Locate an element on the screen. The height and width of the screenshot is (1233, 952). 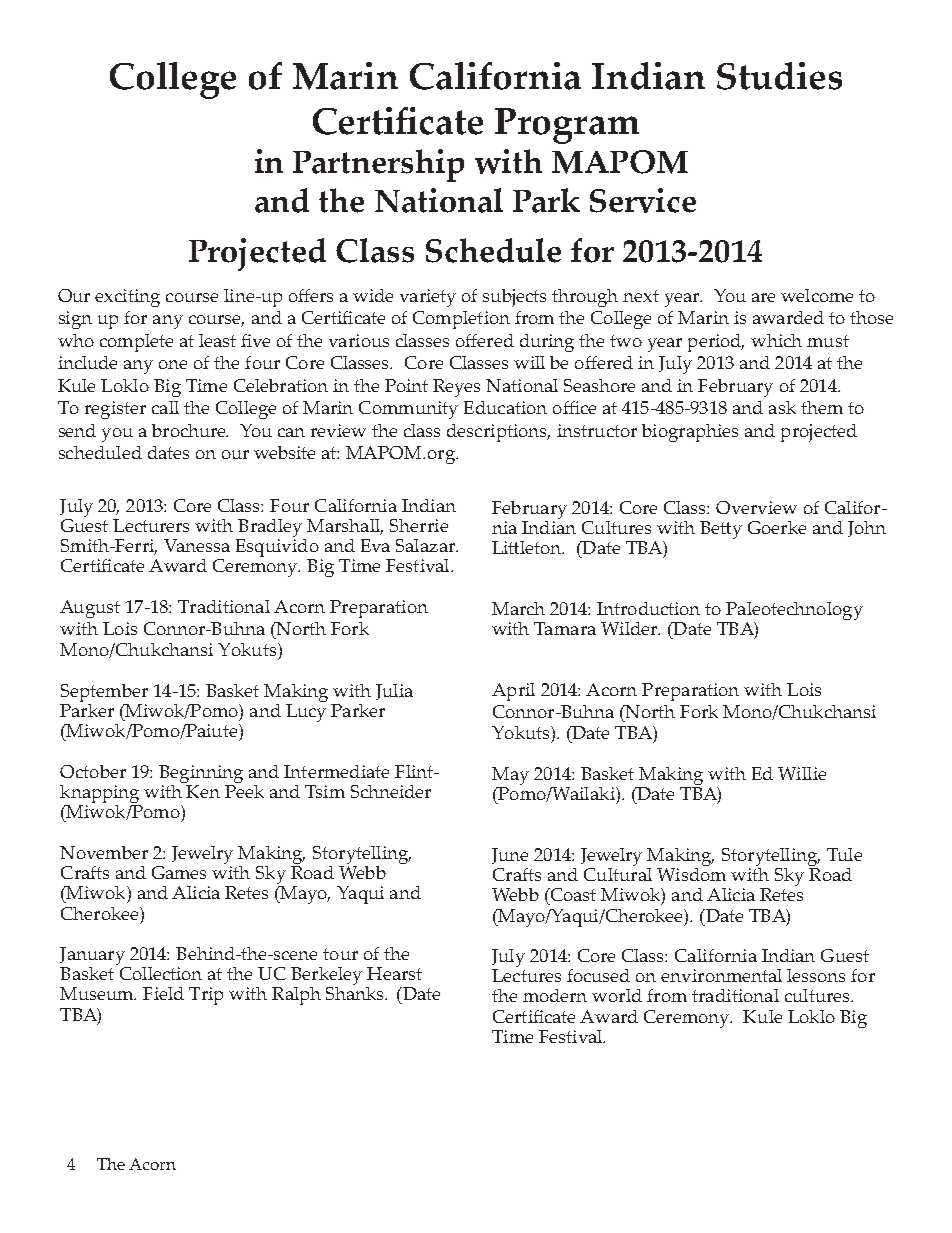
Schneider is located at coordinates (391, 791).
